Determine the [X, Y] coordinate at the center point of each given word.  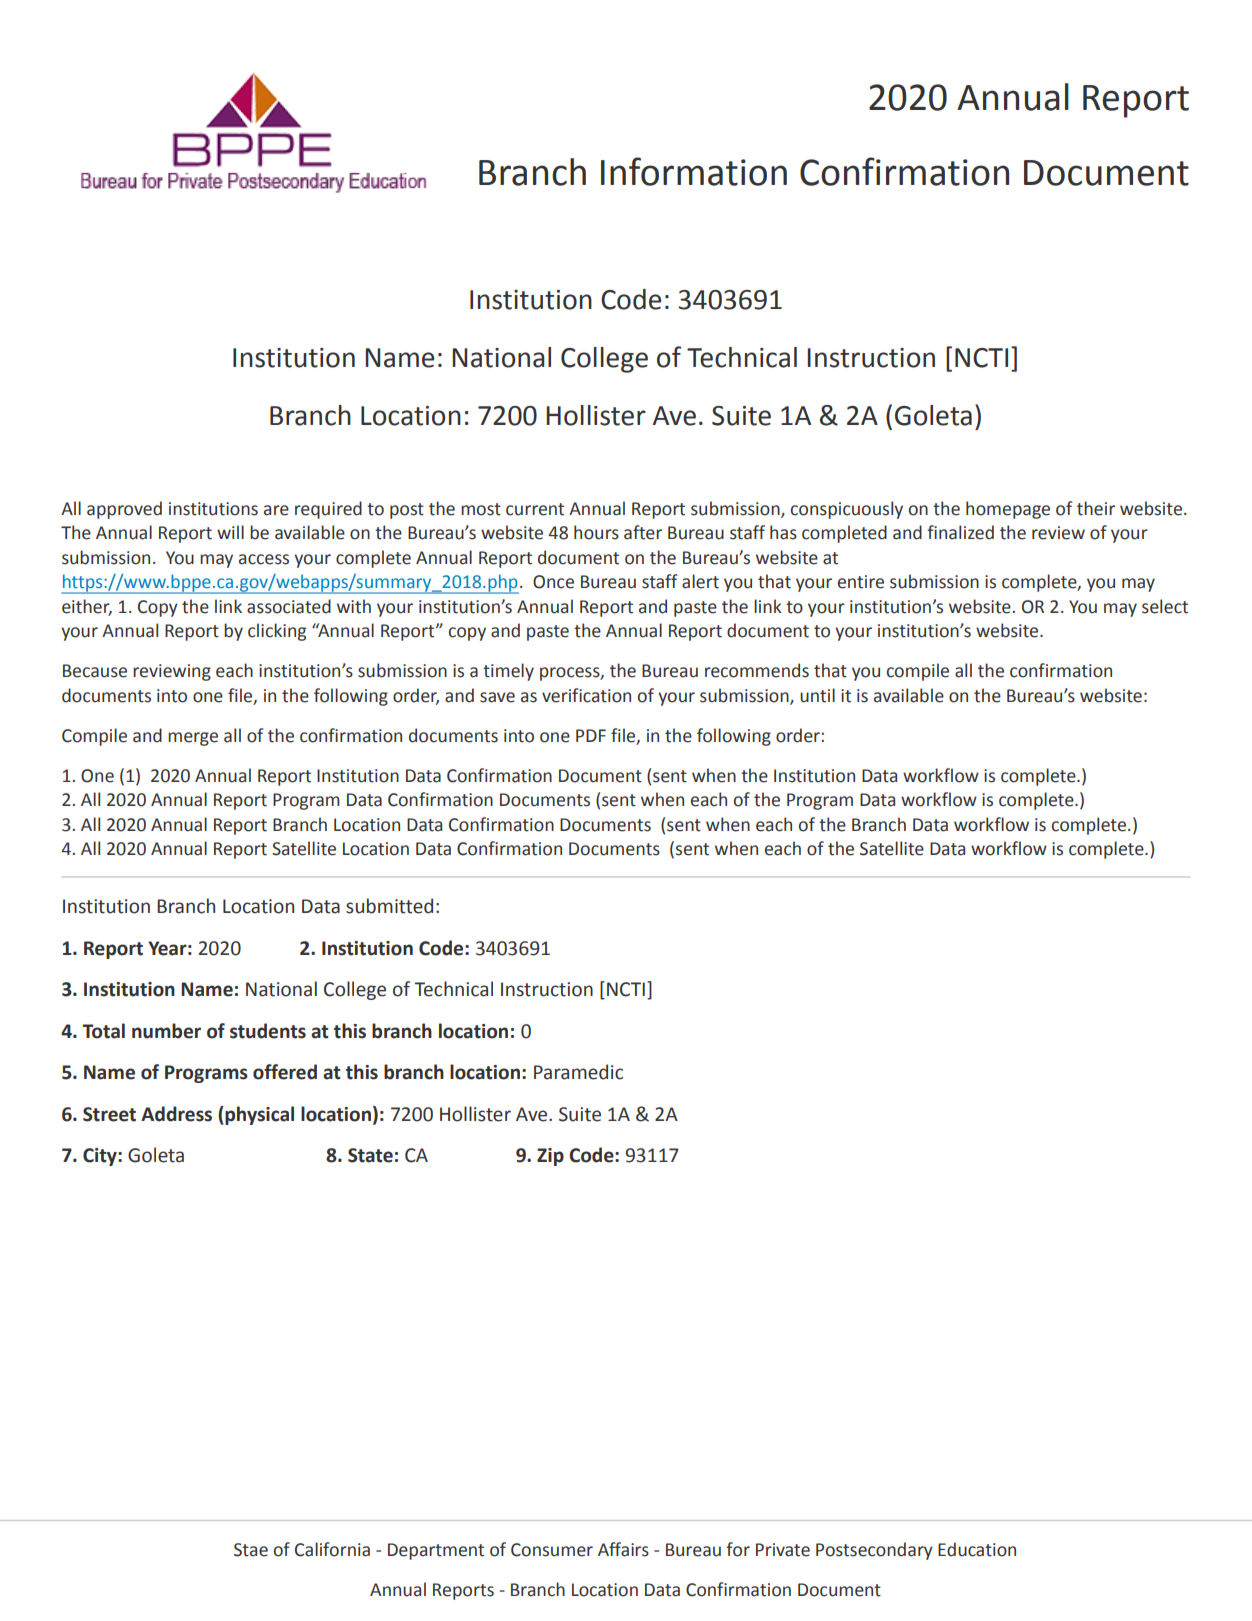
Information [694, 171]
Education [977, 1549]
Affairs [623, 1549]
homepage [1008, 510]
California [332, 1549]
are [276, 510]
